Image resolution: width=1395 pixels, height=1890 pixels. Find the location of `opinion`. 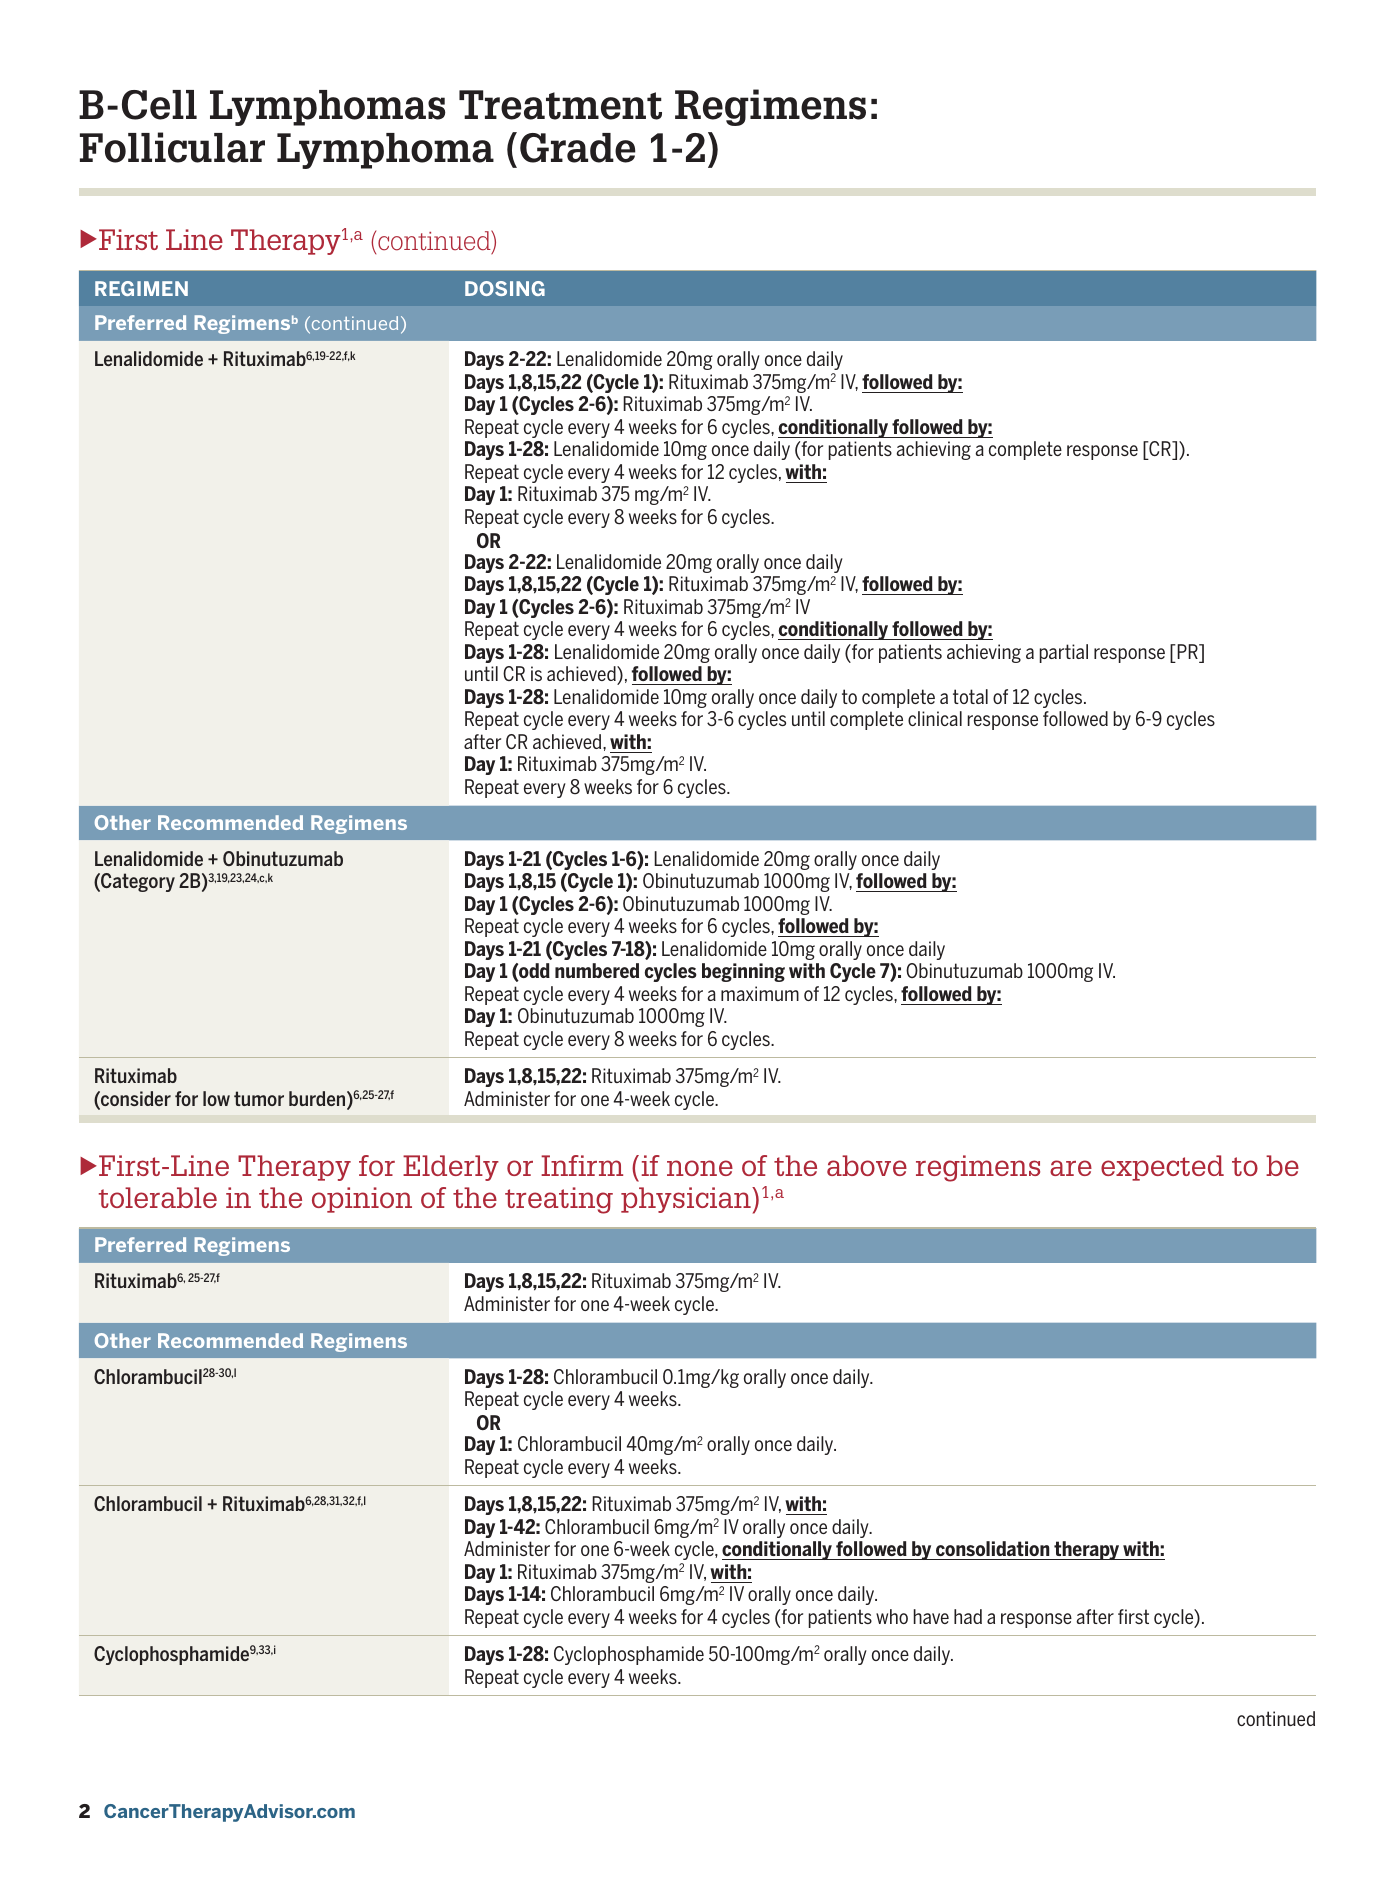

opinion is located at coordinates (362, 1200).
